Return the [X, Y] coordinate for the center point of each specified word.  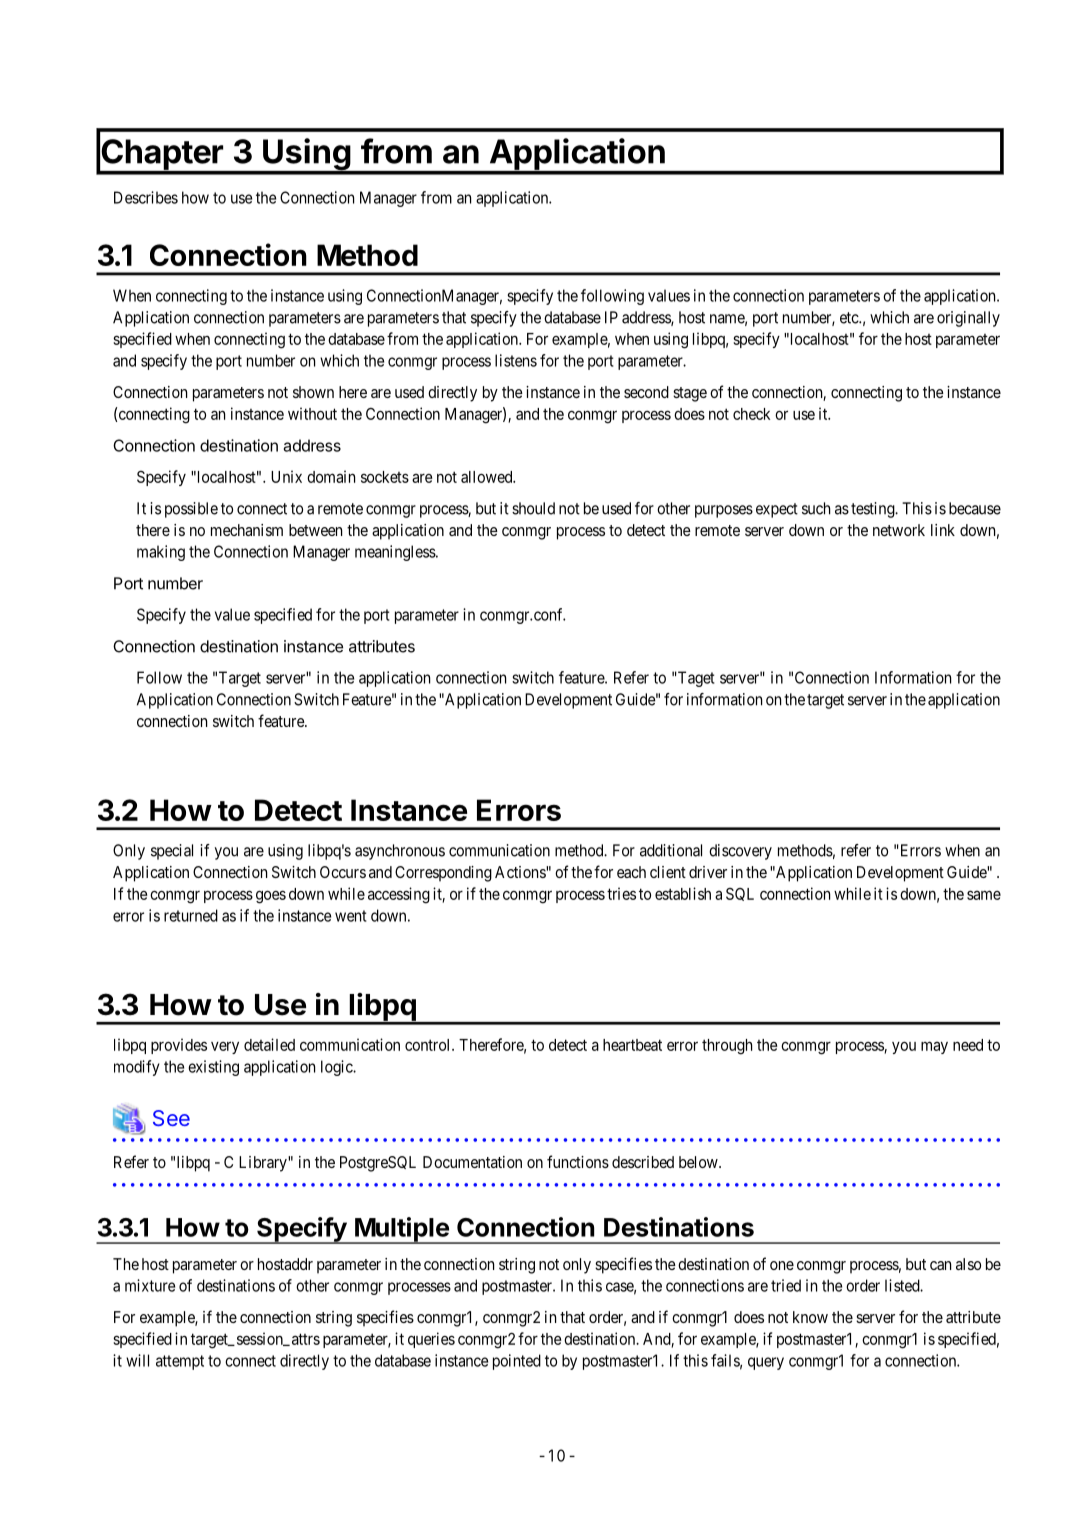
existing [213, 1068]
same [984, 895]
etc [850, 318]
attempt [180, 1362]
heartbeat [632, 1045]
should [533, 508]
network [899, 530]
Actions [521, 872]
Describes [146, 197]
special [172, 852]
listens [516, 360]
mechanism [247, 530]
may [934, 1047]
